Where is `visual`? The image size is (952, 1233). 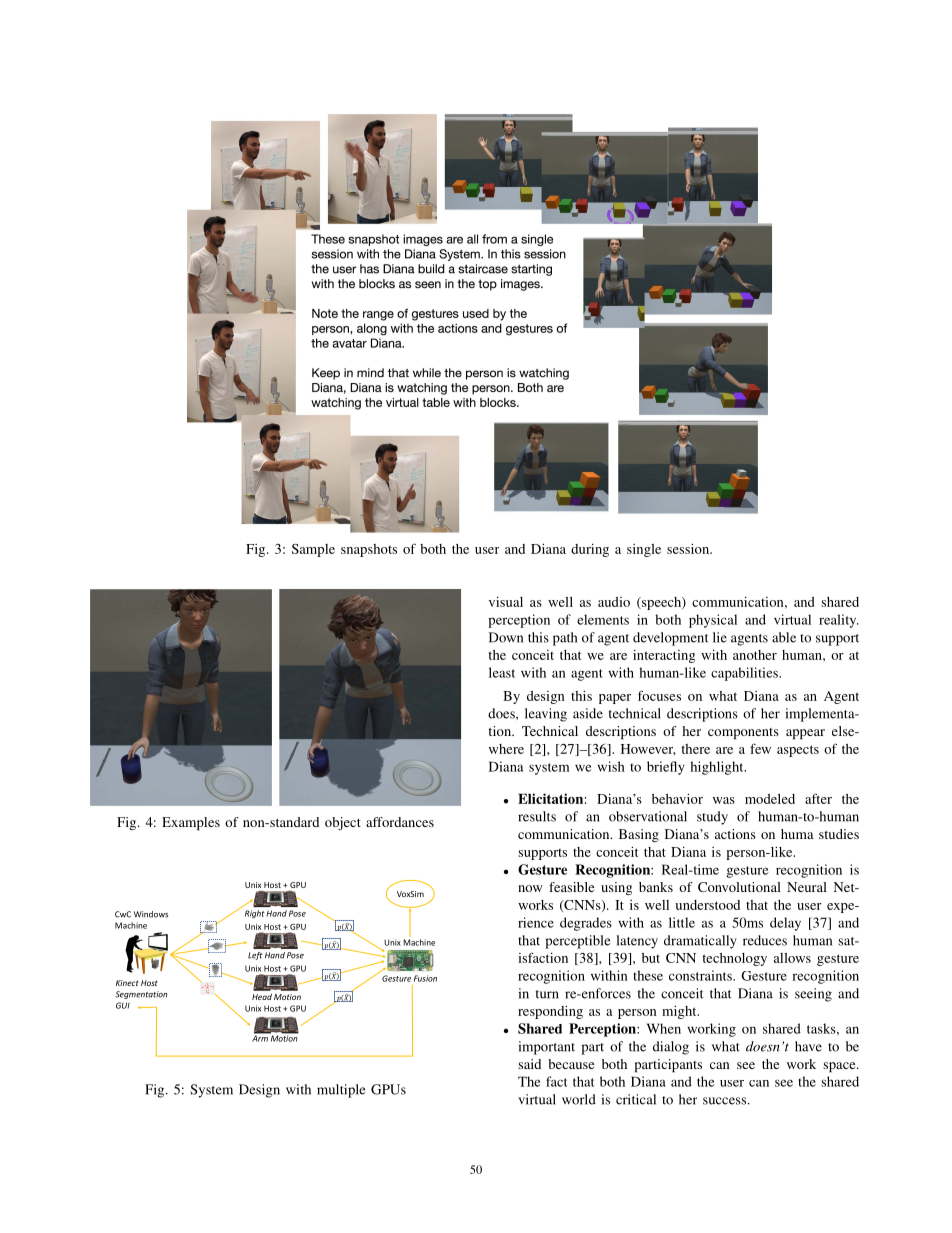
visual is located at coordinates (506, 601).
